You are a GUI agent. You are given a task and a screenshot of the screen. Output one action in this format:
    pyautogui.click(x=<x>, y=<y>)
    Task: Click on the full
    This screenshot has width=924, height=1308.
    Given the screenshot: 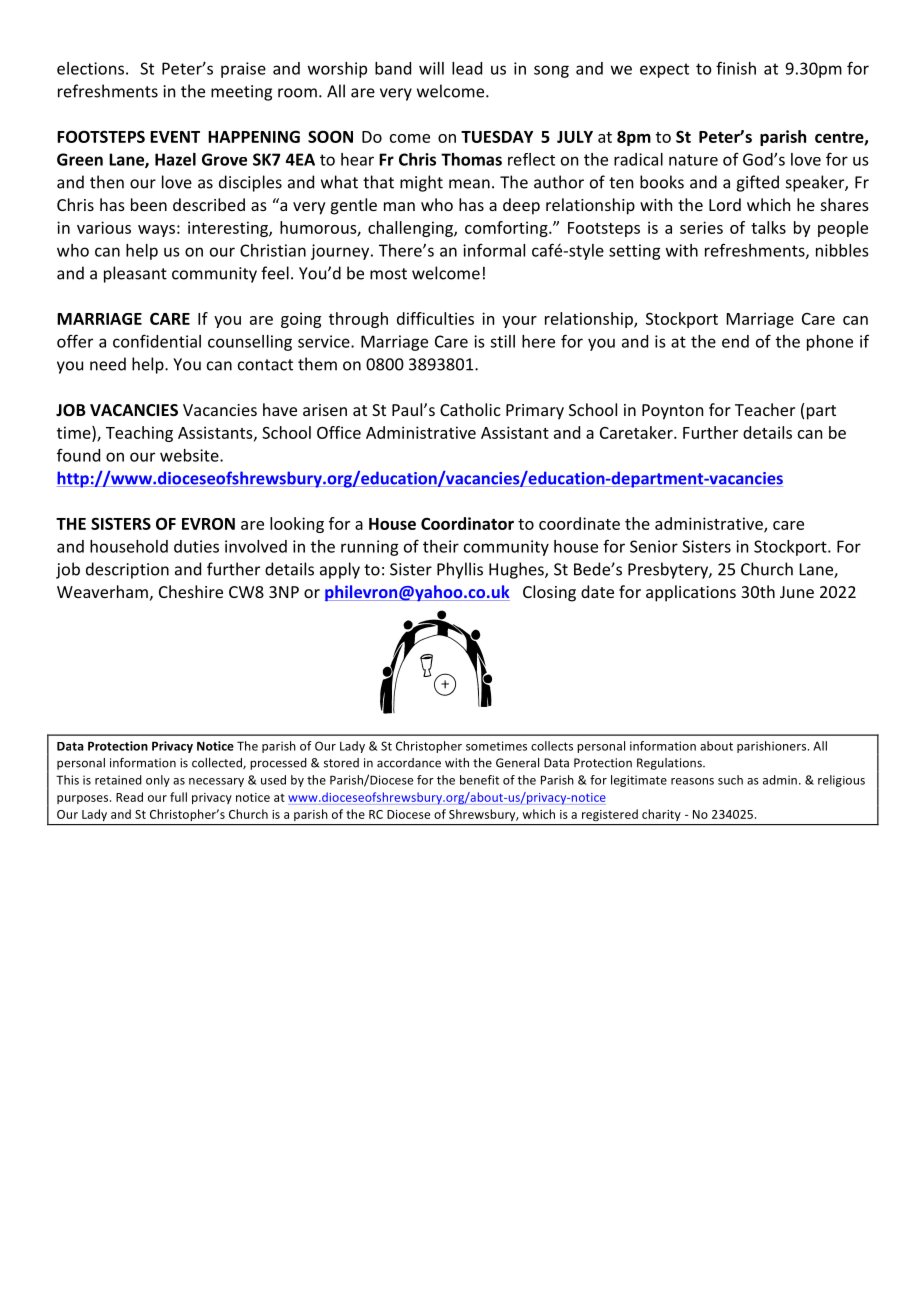 What is the action you would take?
    pyautogui.click(x=178, y=797)
